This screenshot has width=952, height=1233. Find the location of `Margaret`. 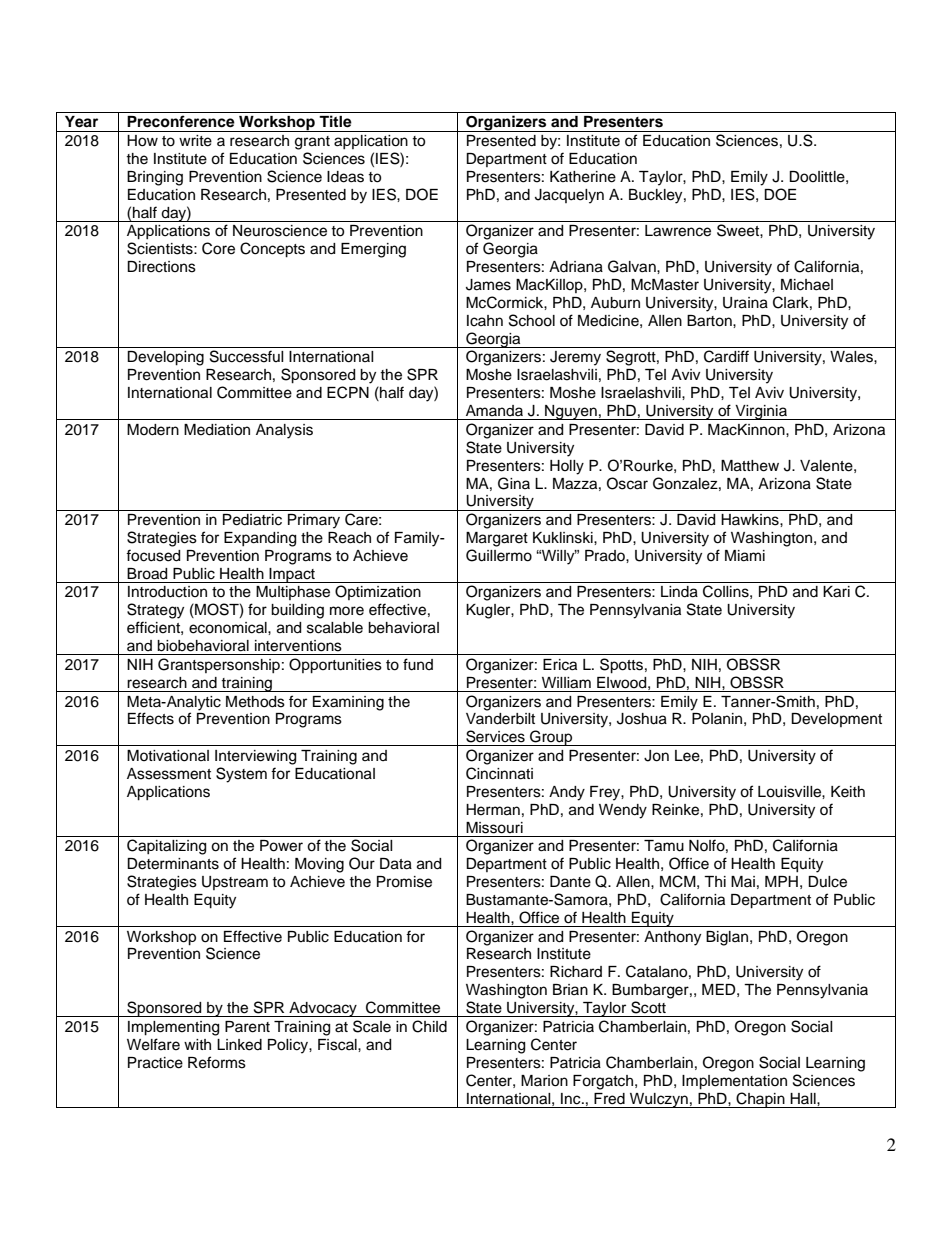

Margaret is located at coordinates (497, 539).
